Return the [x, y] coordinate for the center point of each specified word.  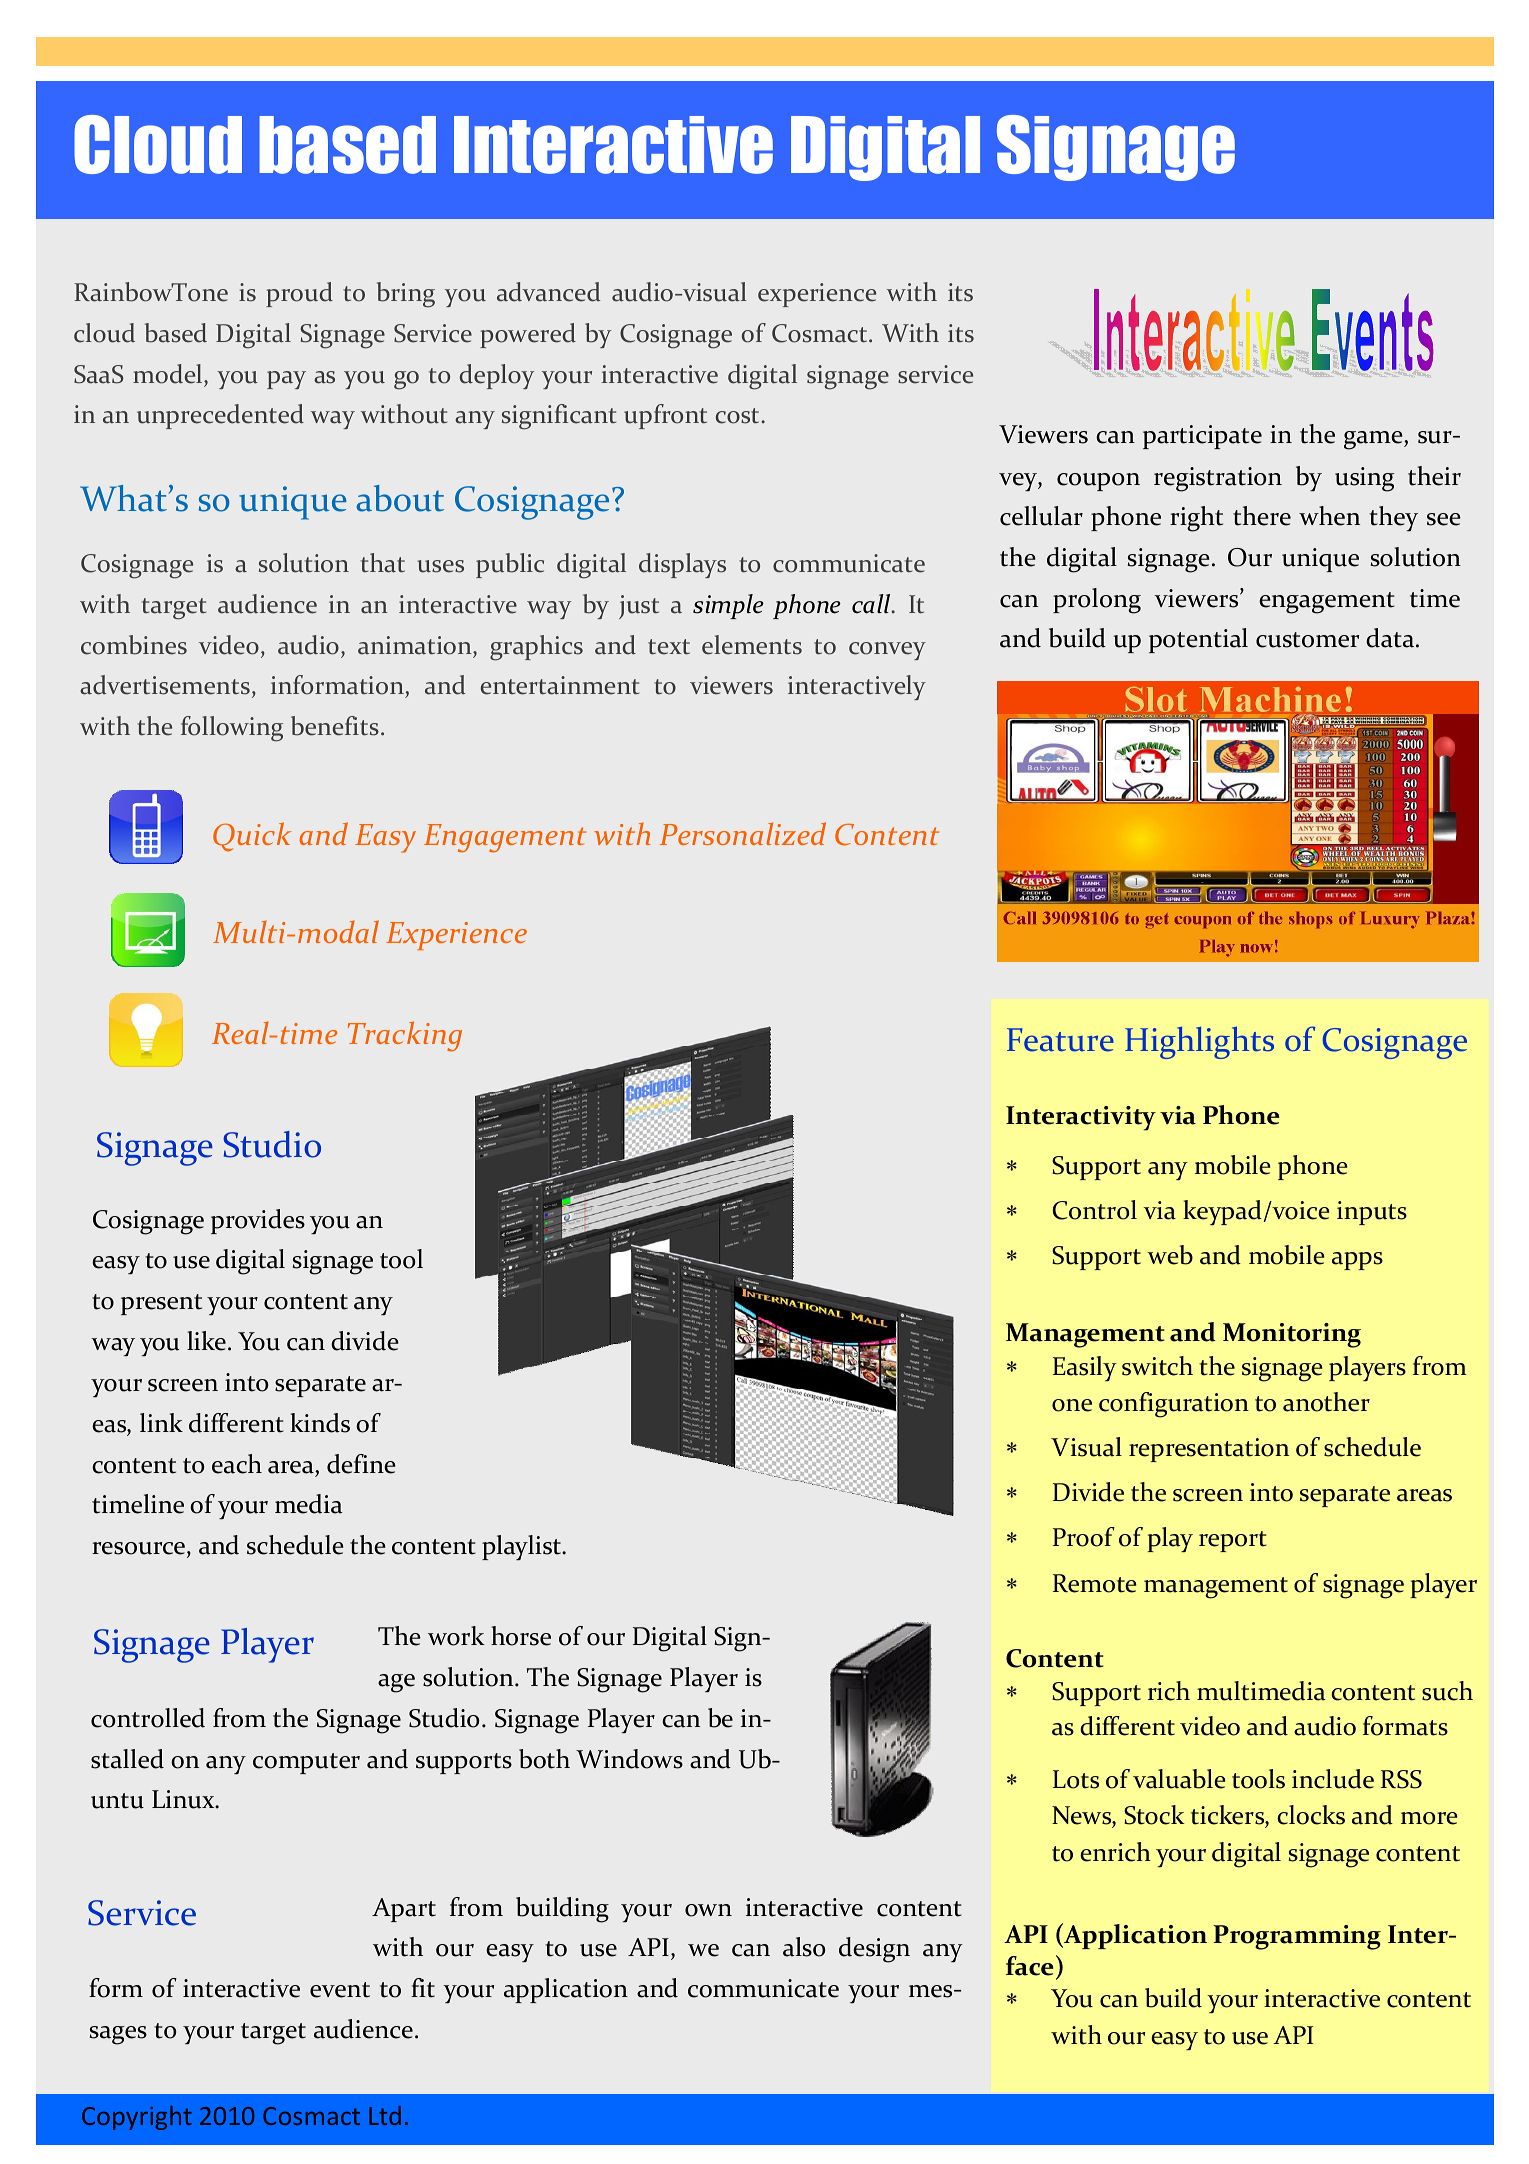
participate [1202, 437]
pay [286, 380]
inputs [1372, 1213]
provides [258, 1221]
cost [739, 416]
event [340, 1990]
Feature [1060, 1040]
